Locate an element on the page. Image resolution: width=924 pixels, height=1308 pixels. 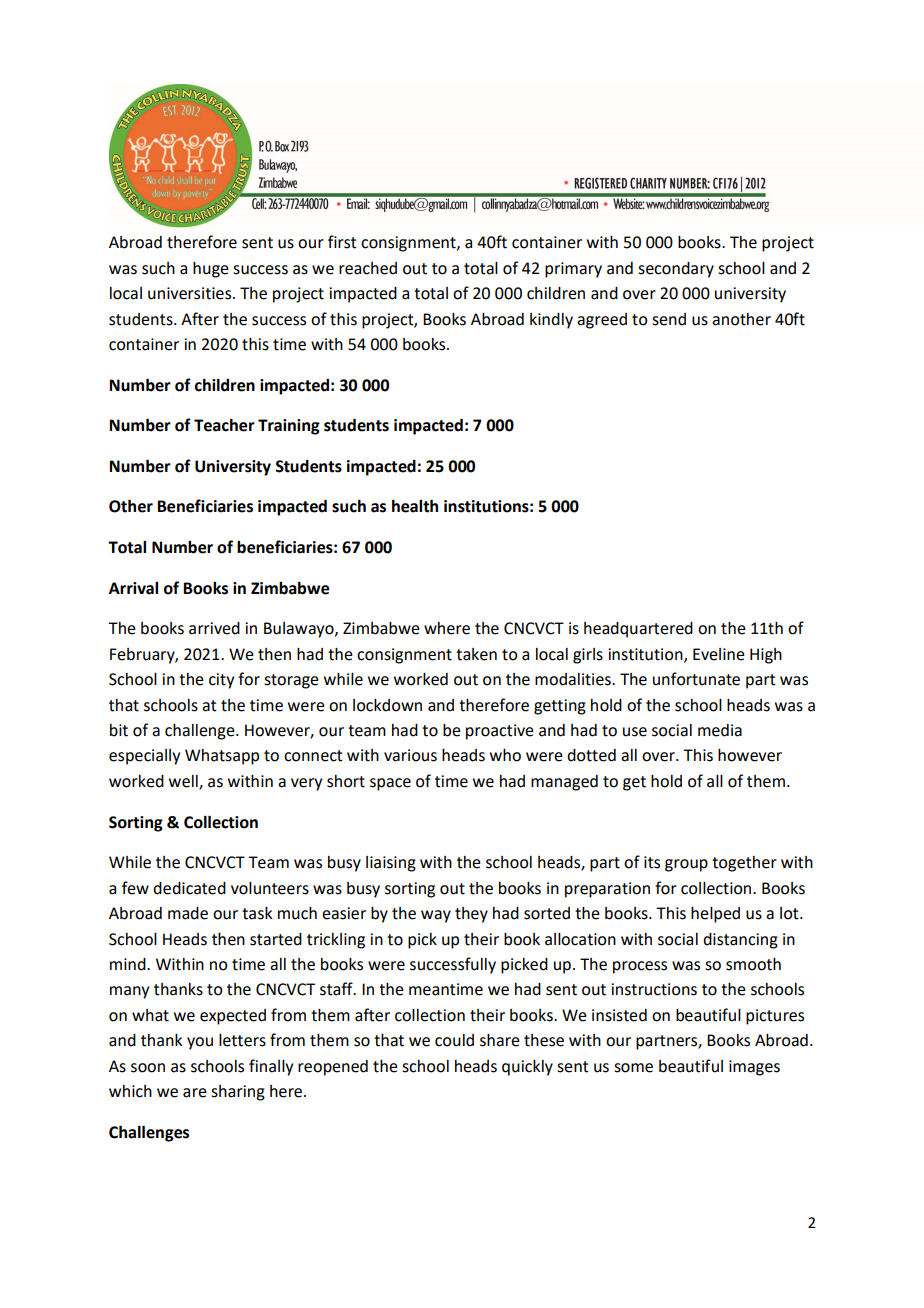
huge is located at coordinates (211, 270).
